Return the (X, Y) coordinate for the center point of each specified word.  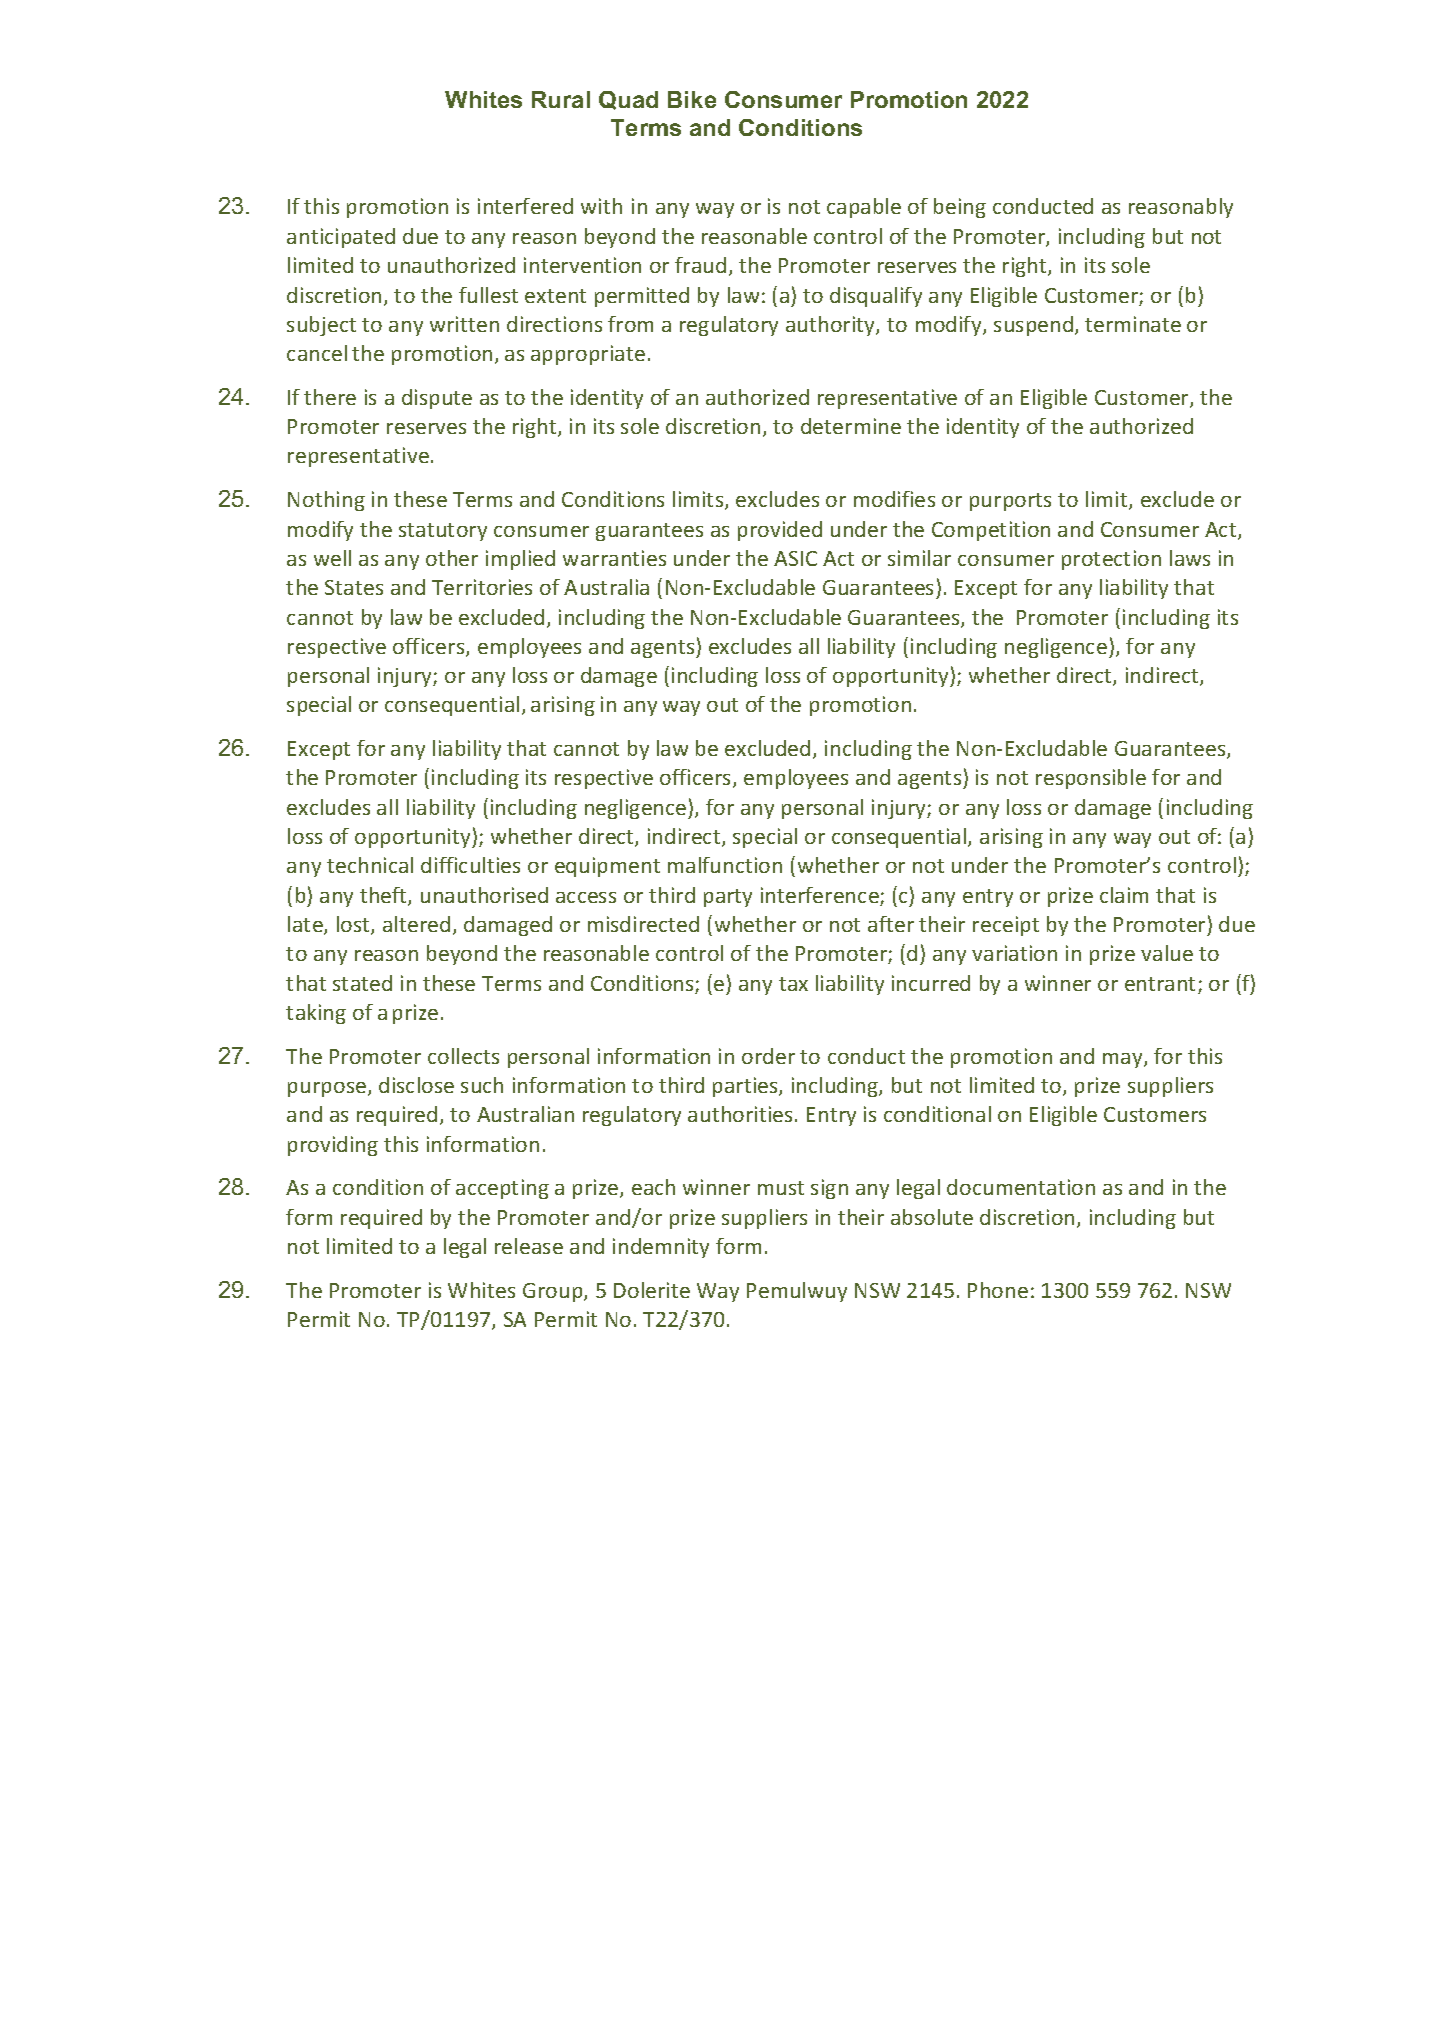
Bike (692, 99)
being (960, 208)
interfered (525, 206)
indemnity (661, 1248)
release (529, 1246)
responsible (1091, 779)
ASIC (795, 558)
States (354, 587)
